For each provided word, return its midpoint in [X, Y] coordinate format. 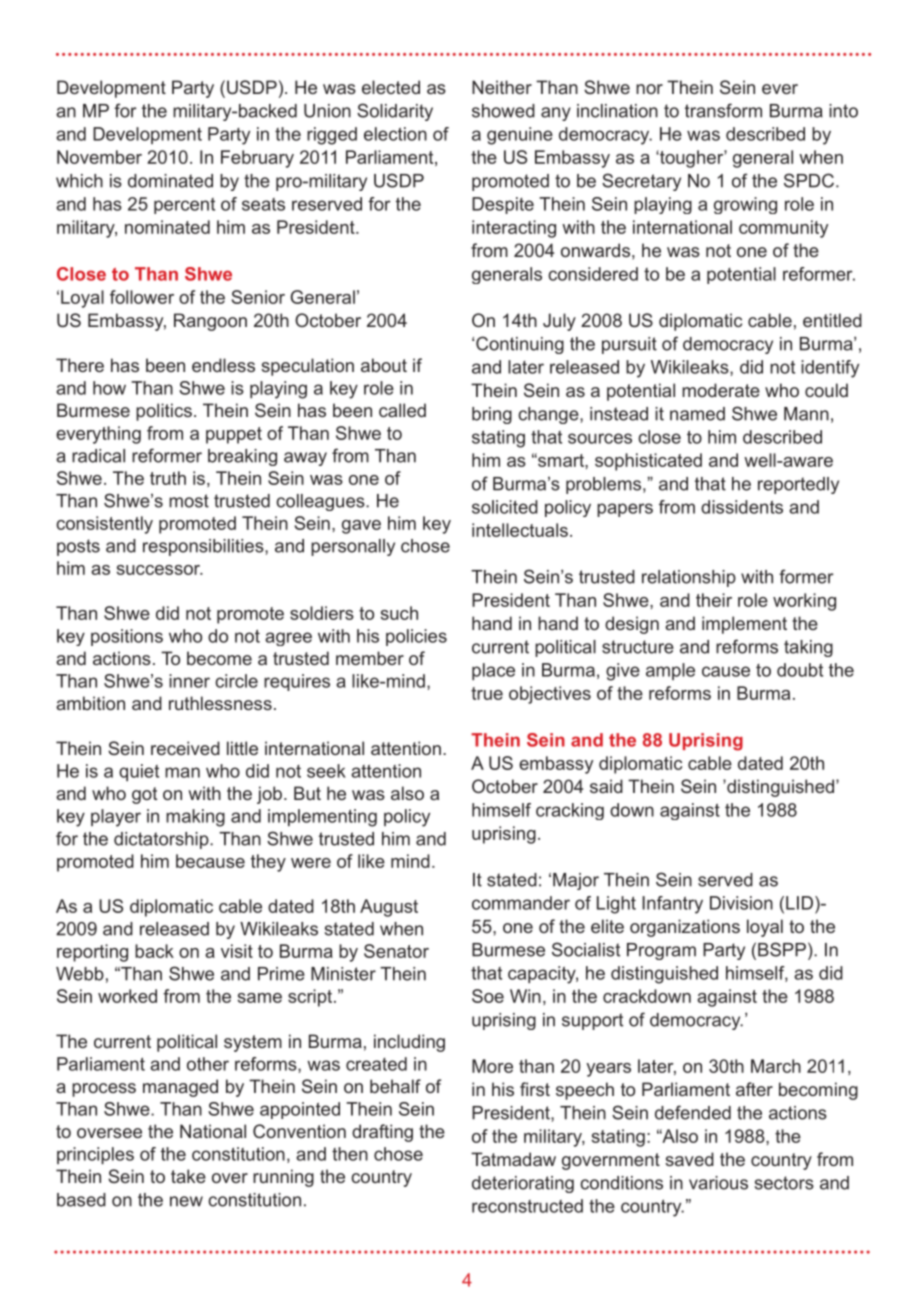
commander [521, 903]
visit [237, 951]
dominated [170, 181]
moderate [721, 390]
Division [741, 903]
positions [127, 637]
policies [416, 637]
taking [808, 648]
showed [503, 111]
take [188, 1176]
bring [492, 415]
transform [723, 110]
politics [164, 412]
